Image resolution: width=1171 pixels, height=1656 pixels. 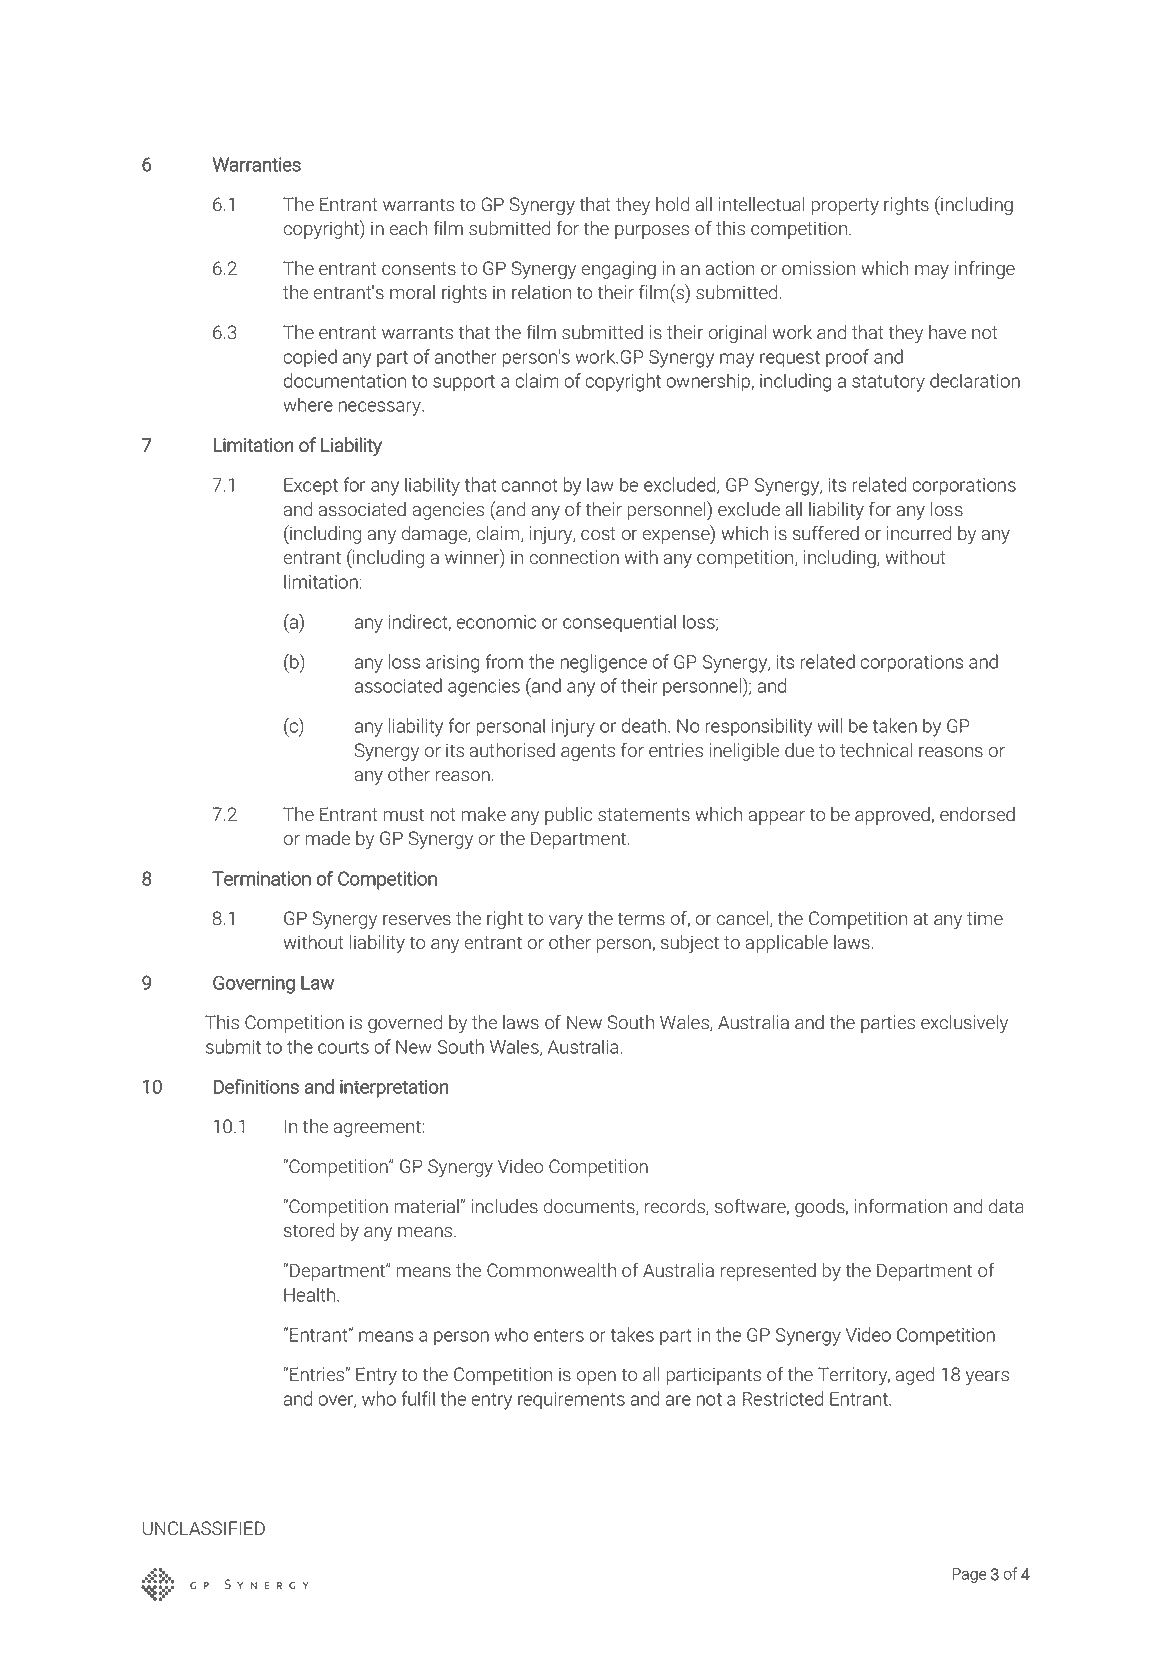 I want to click on property, so click(x=845, y=206).
